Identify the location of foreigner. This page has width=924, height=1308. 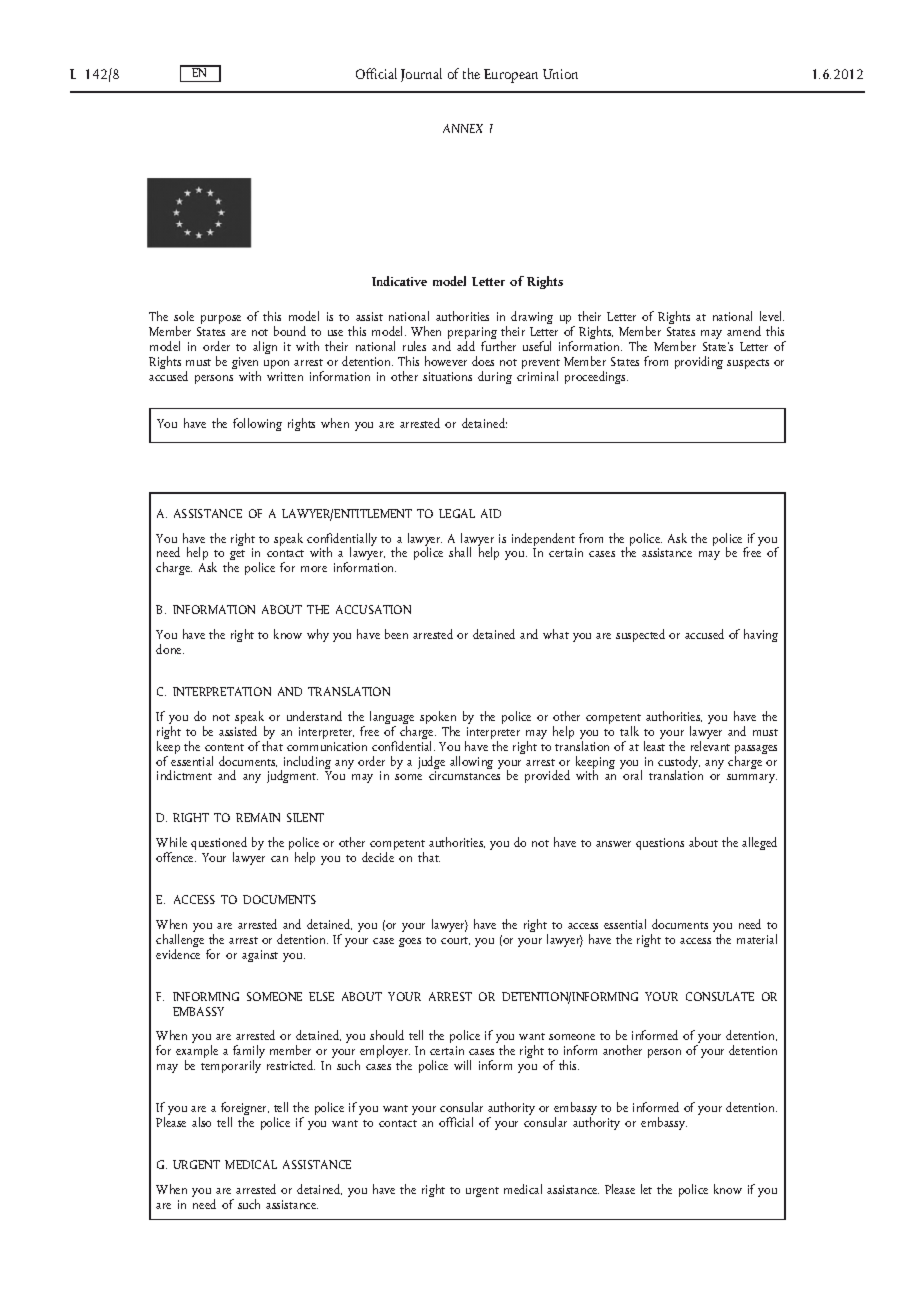
(245, 1110).
